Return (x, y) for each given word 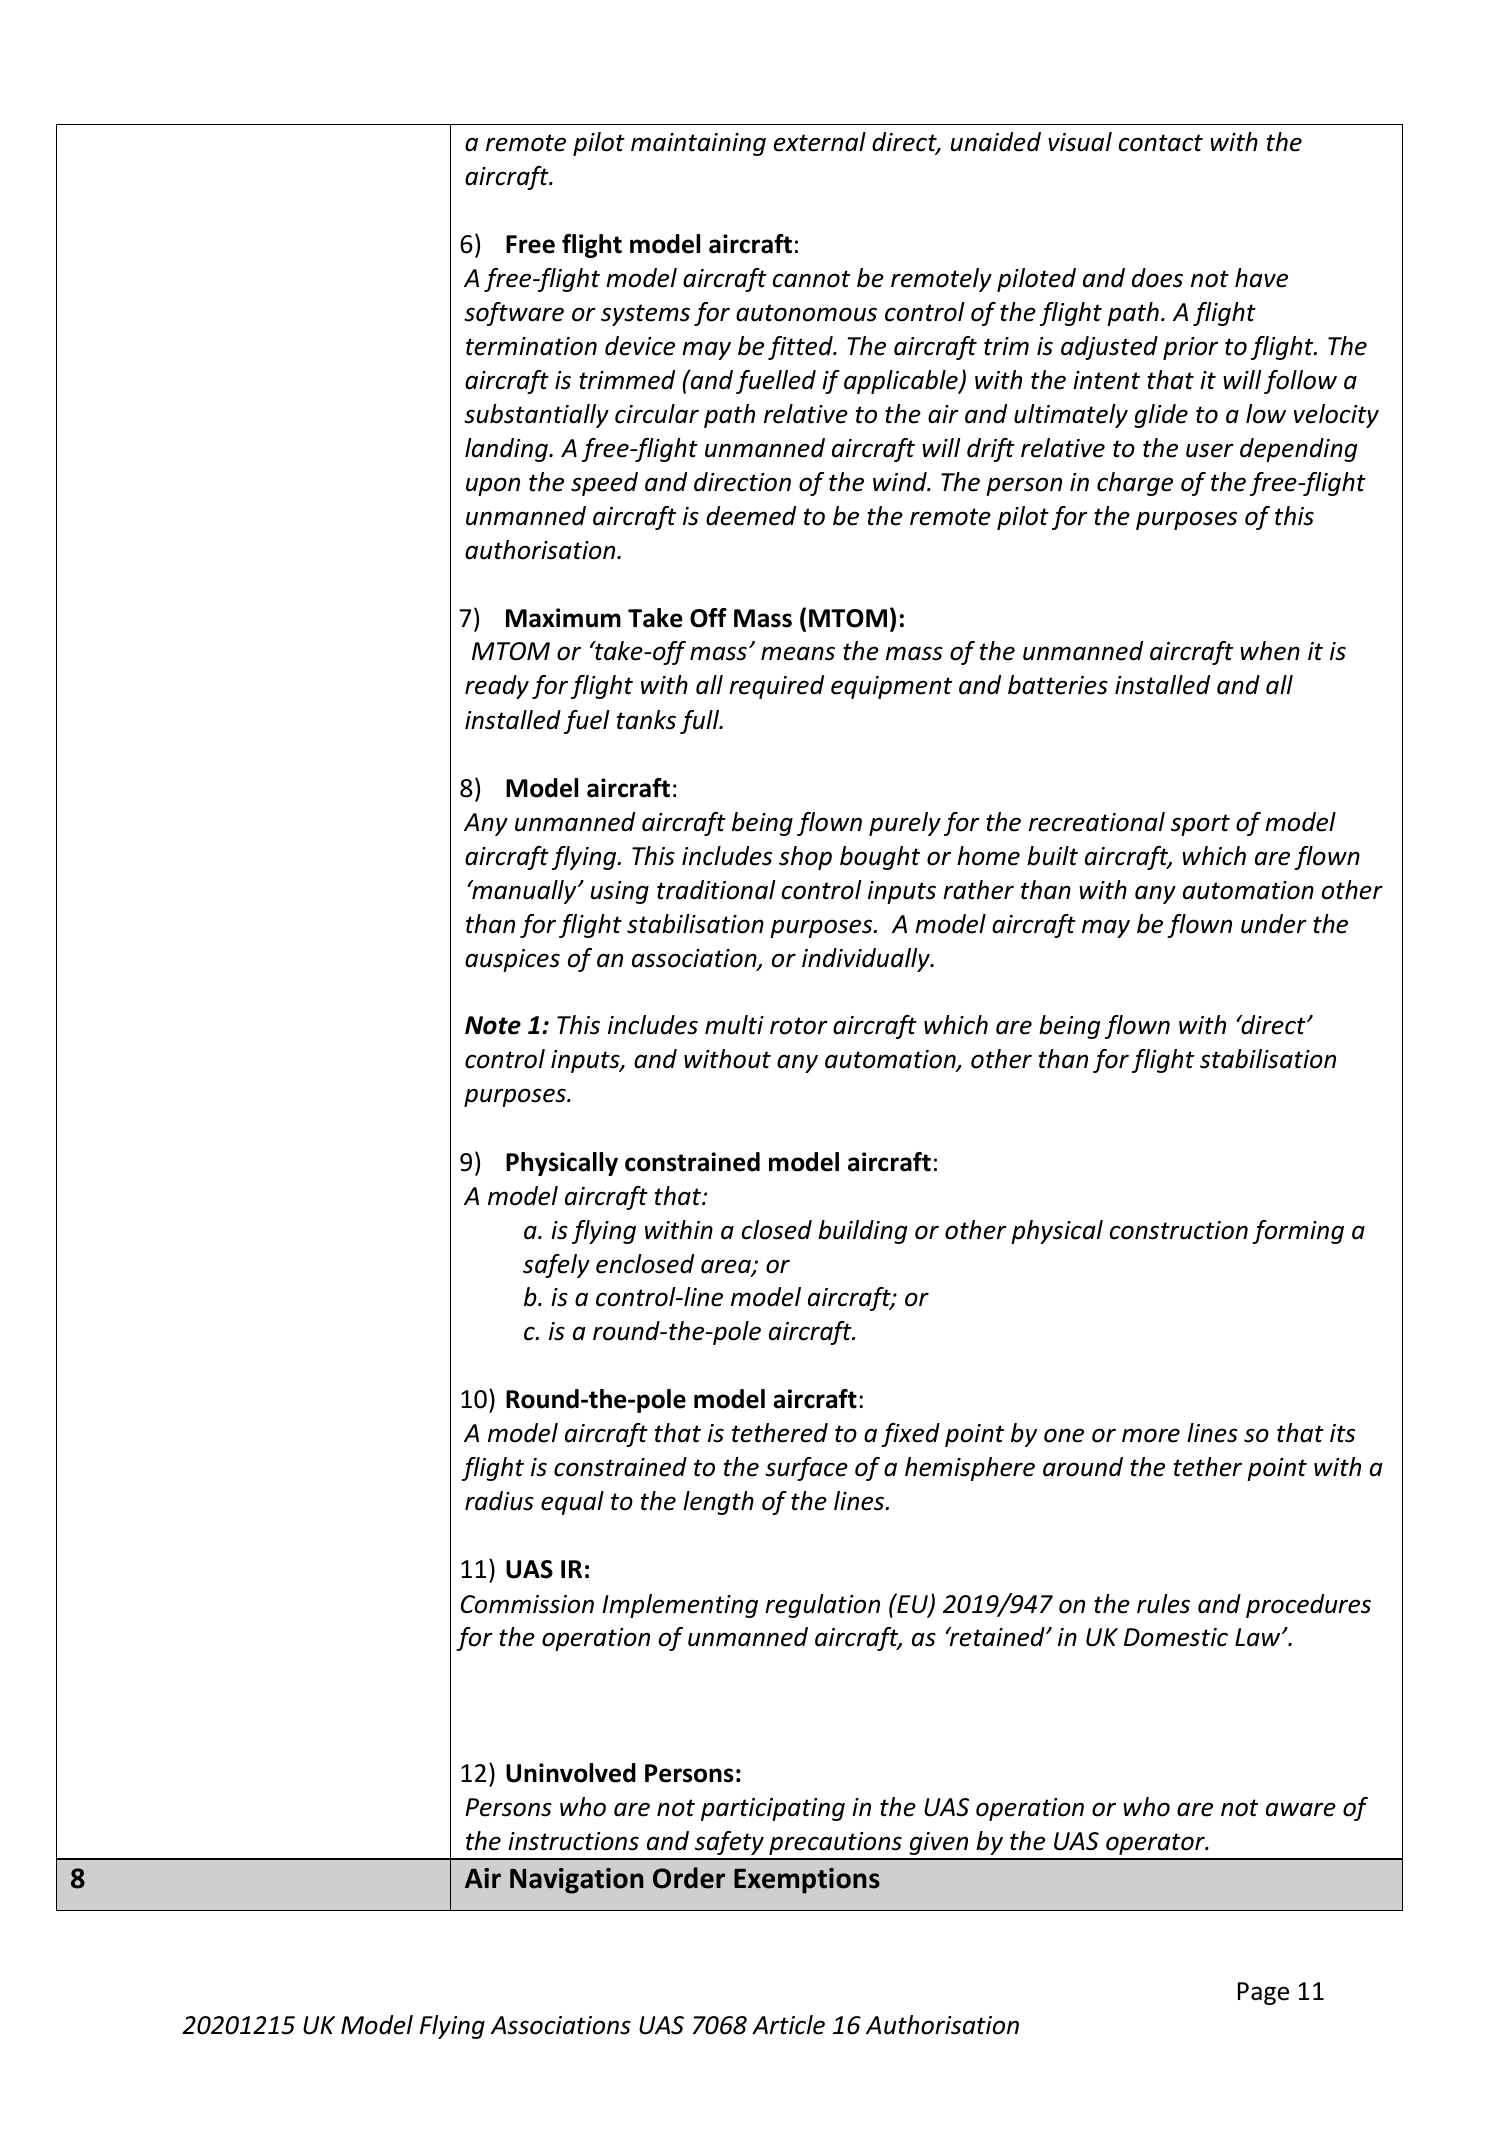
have (1261, 278)
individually (867, 960)
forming (1298, 1232)
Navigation (577, 1881)
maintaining (698, 144)
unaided (996, 142)
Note (493, 1025)
